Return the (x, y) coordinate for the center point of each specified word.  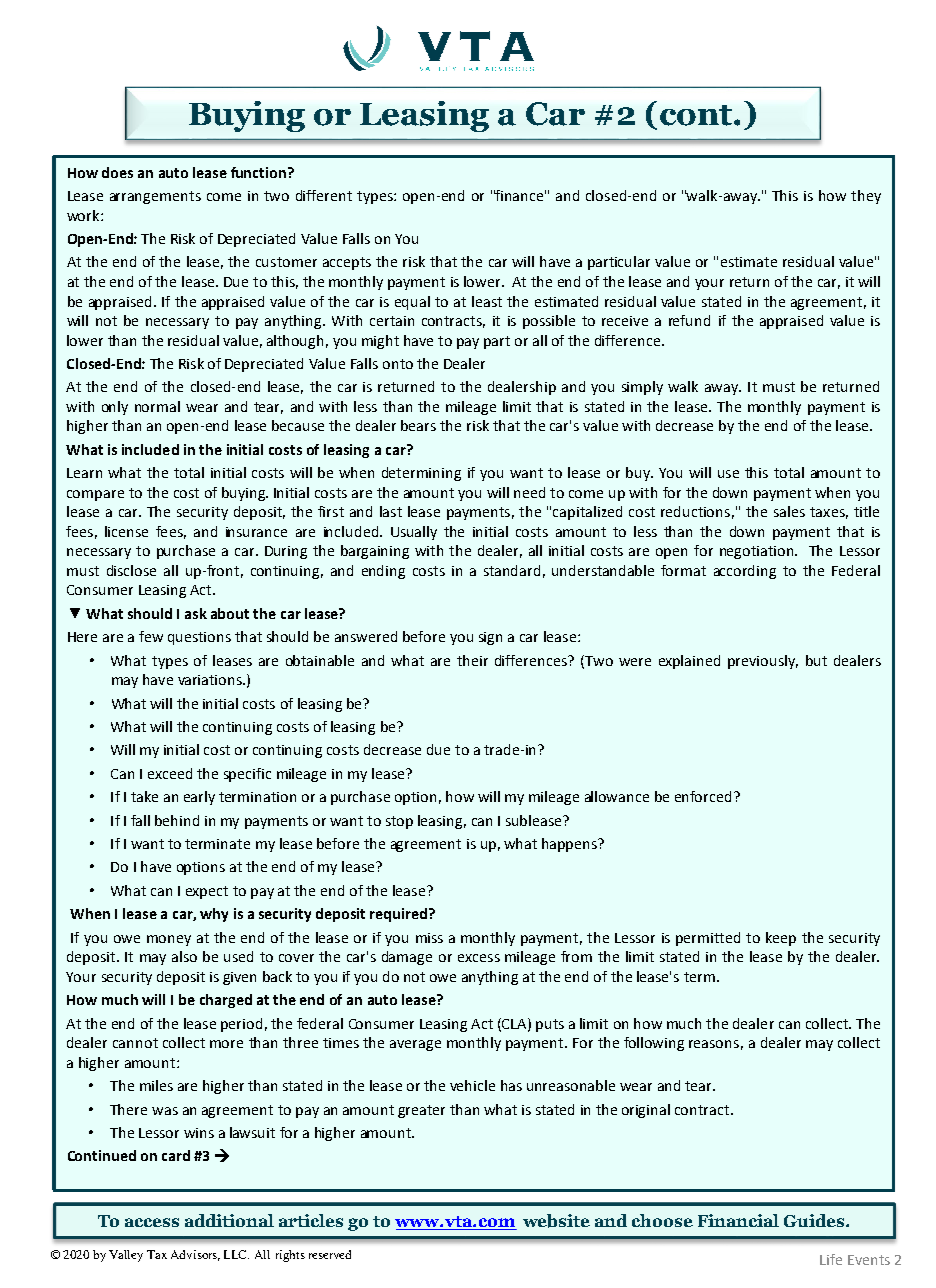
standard (512, 570)
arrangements (155, 197)
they (866, 197)
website (556, 1221)
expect (207, 892)
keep (781, 939)
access (152, 1222)
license (126, 531)
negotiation (758, 552)
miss (429, 938)
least (487, 301)
